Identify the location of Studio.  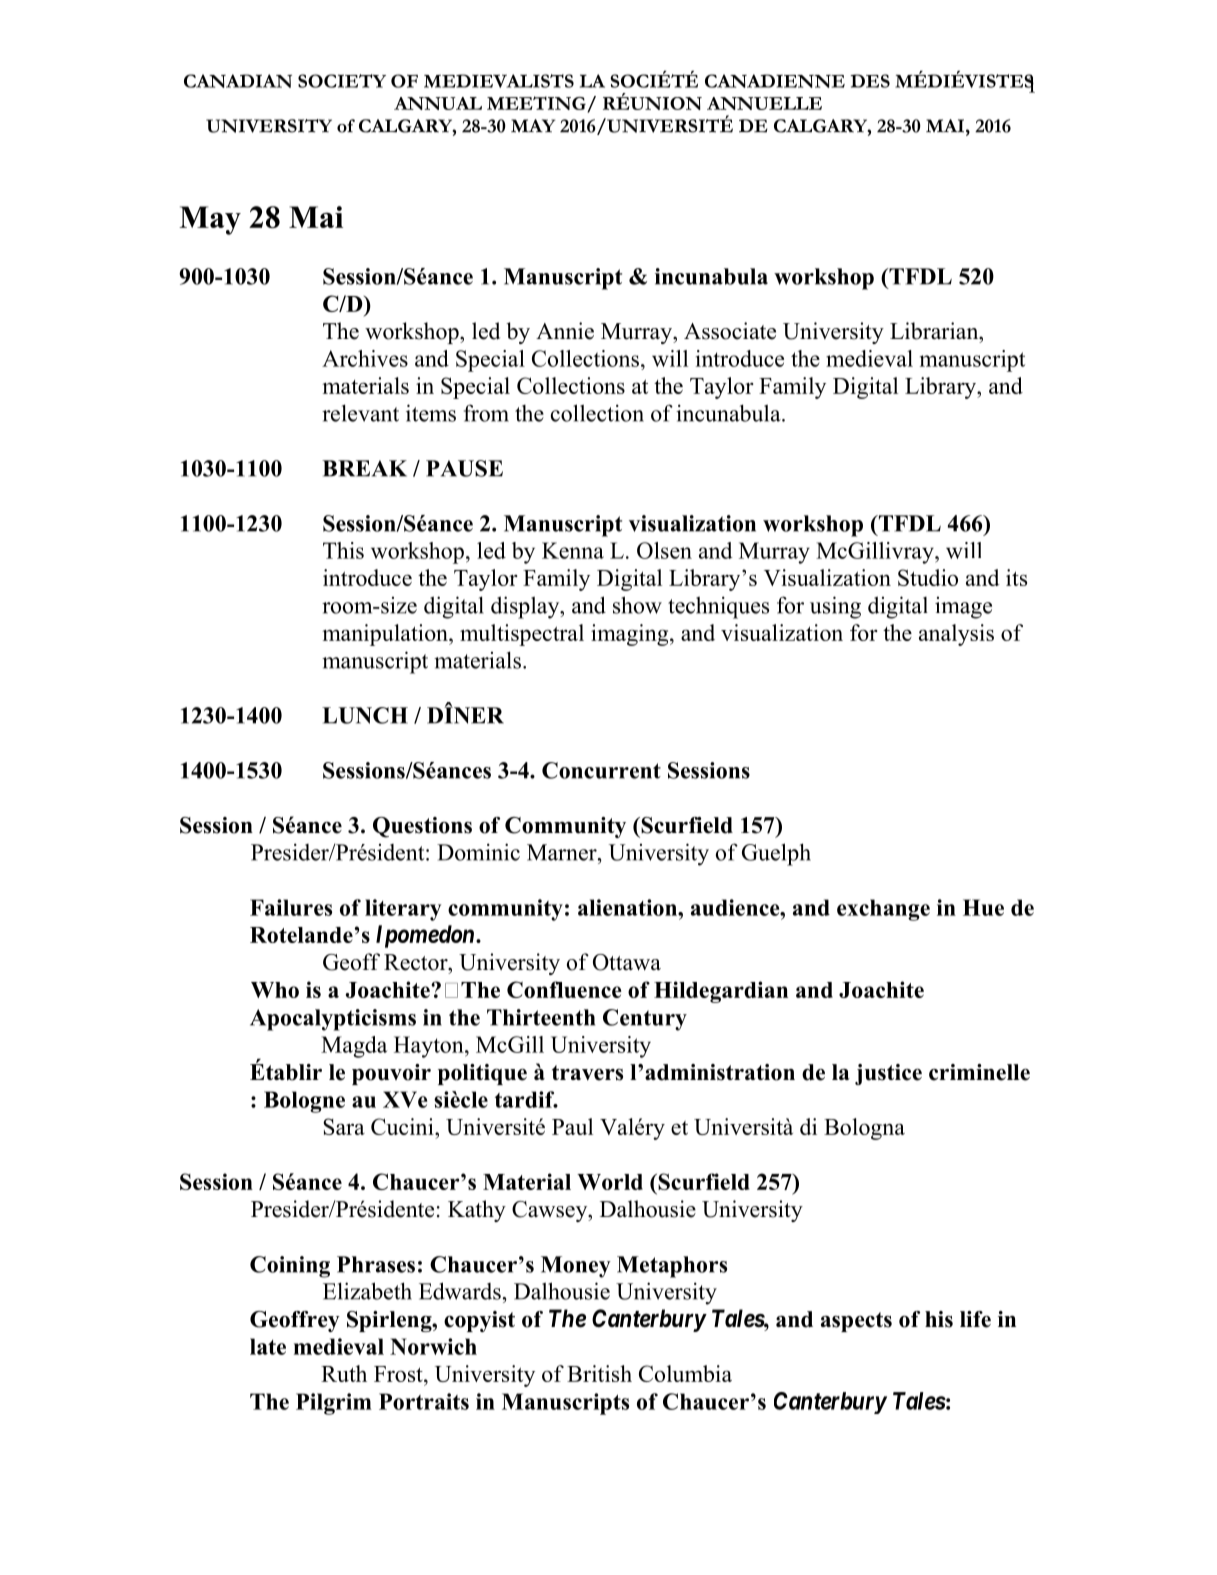
(928, 577).
